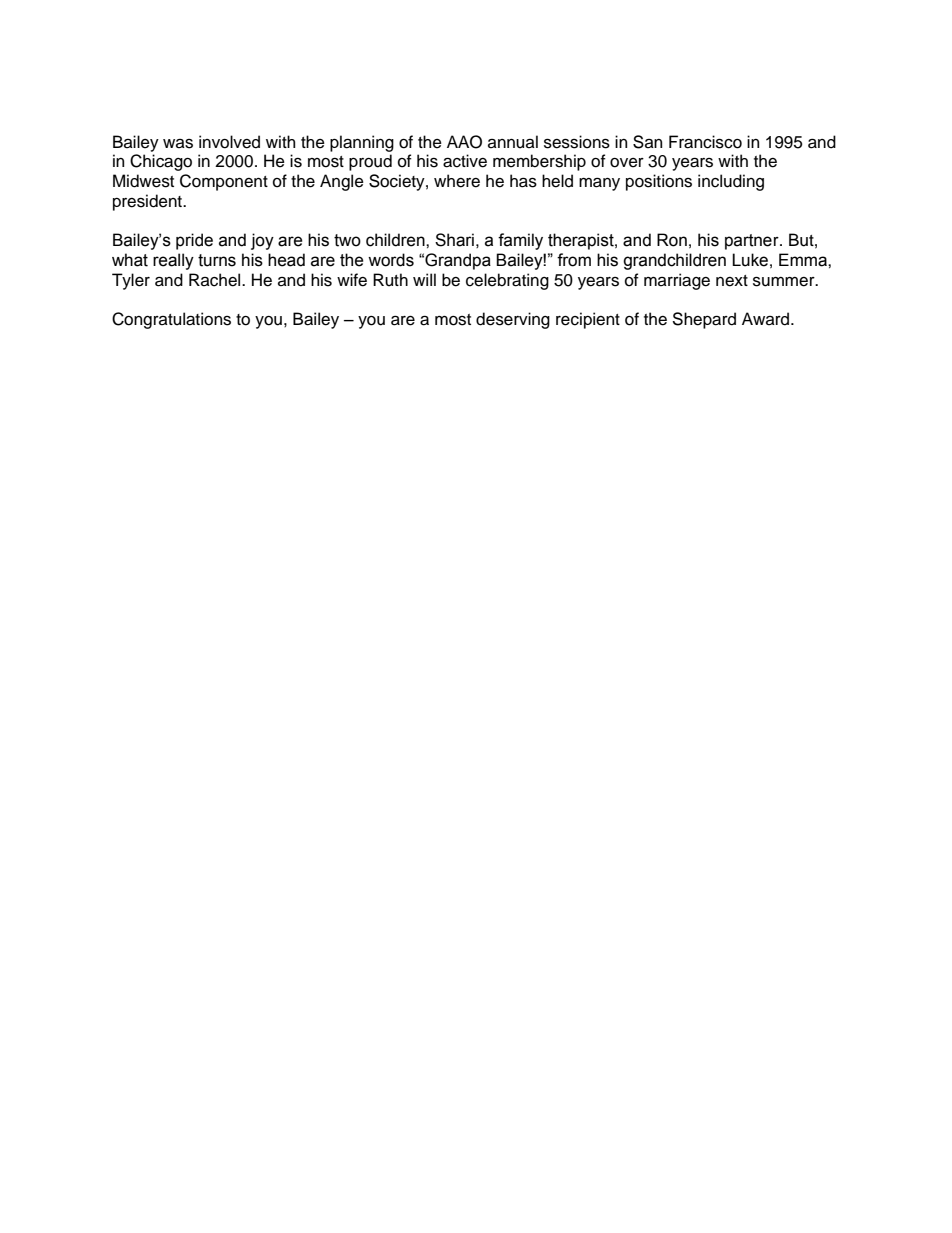 The height and width of the screenshot is (1233, 952). What do you see at coordinates (217, 260) in the screenshot?
I see `turns` at bounding box center [217, 260].
